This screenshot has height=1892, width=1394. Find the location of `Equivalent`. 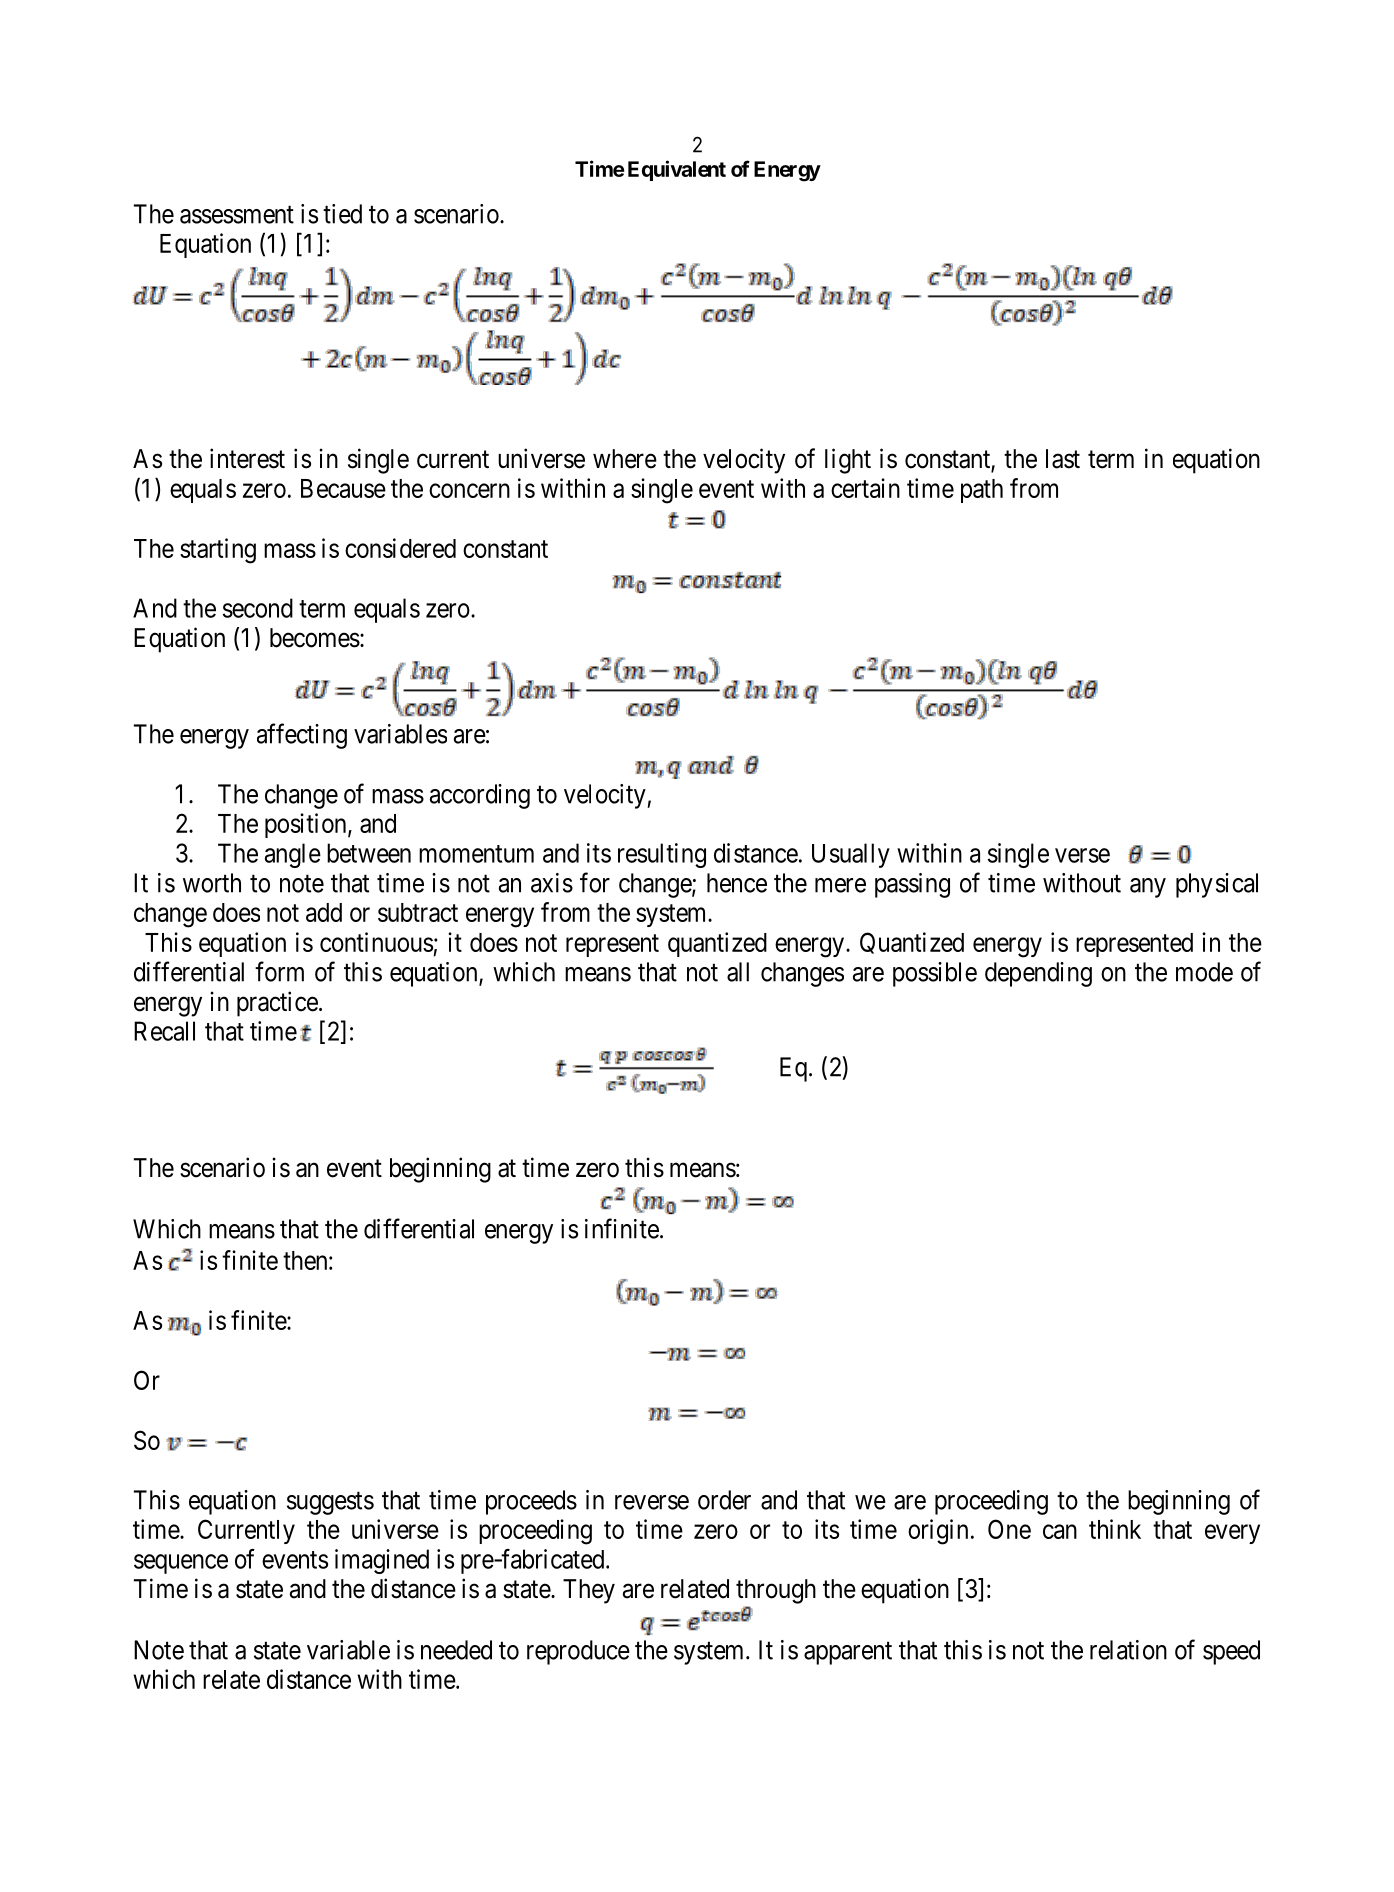

Equivalent is located at coordinates (677, 170).
